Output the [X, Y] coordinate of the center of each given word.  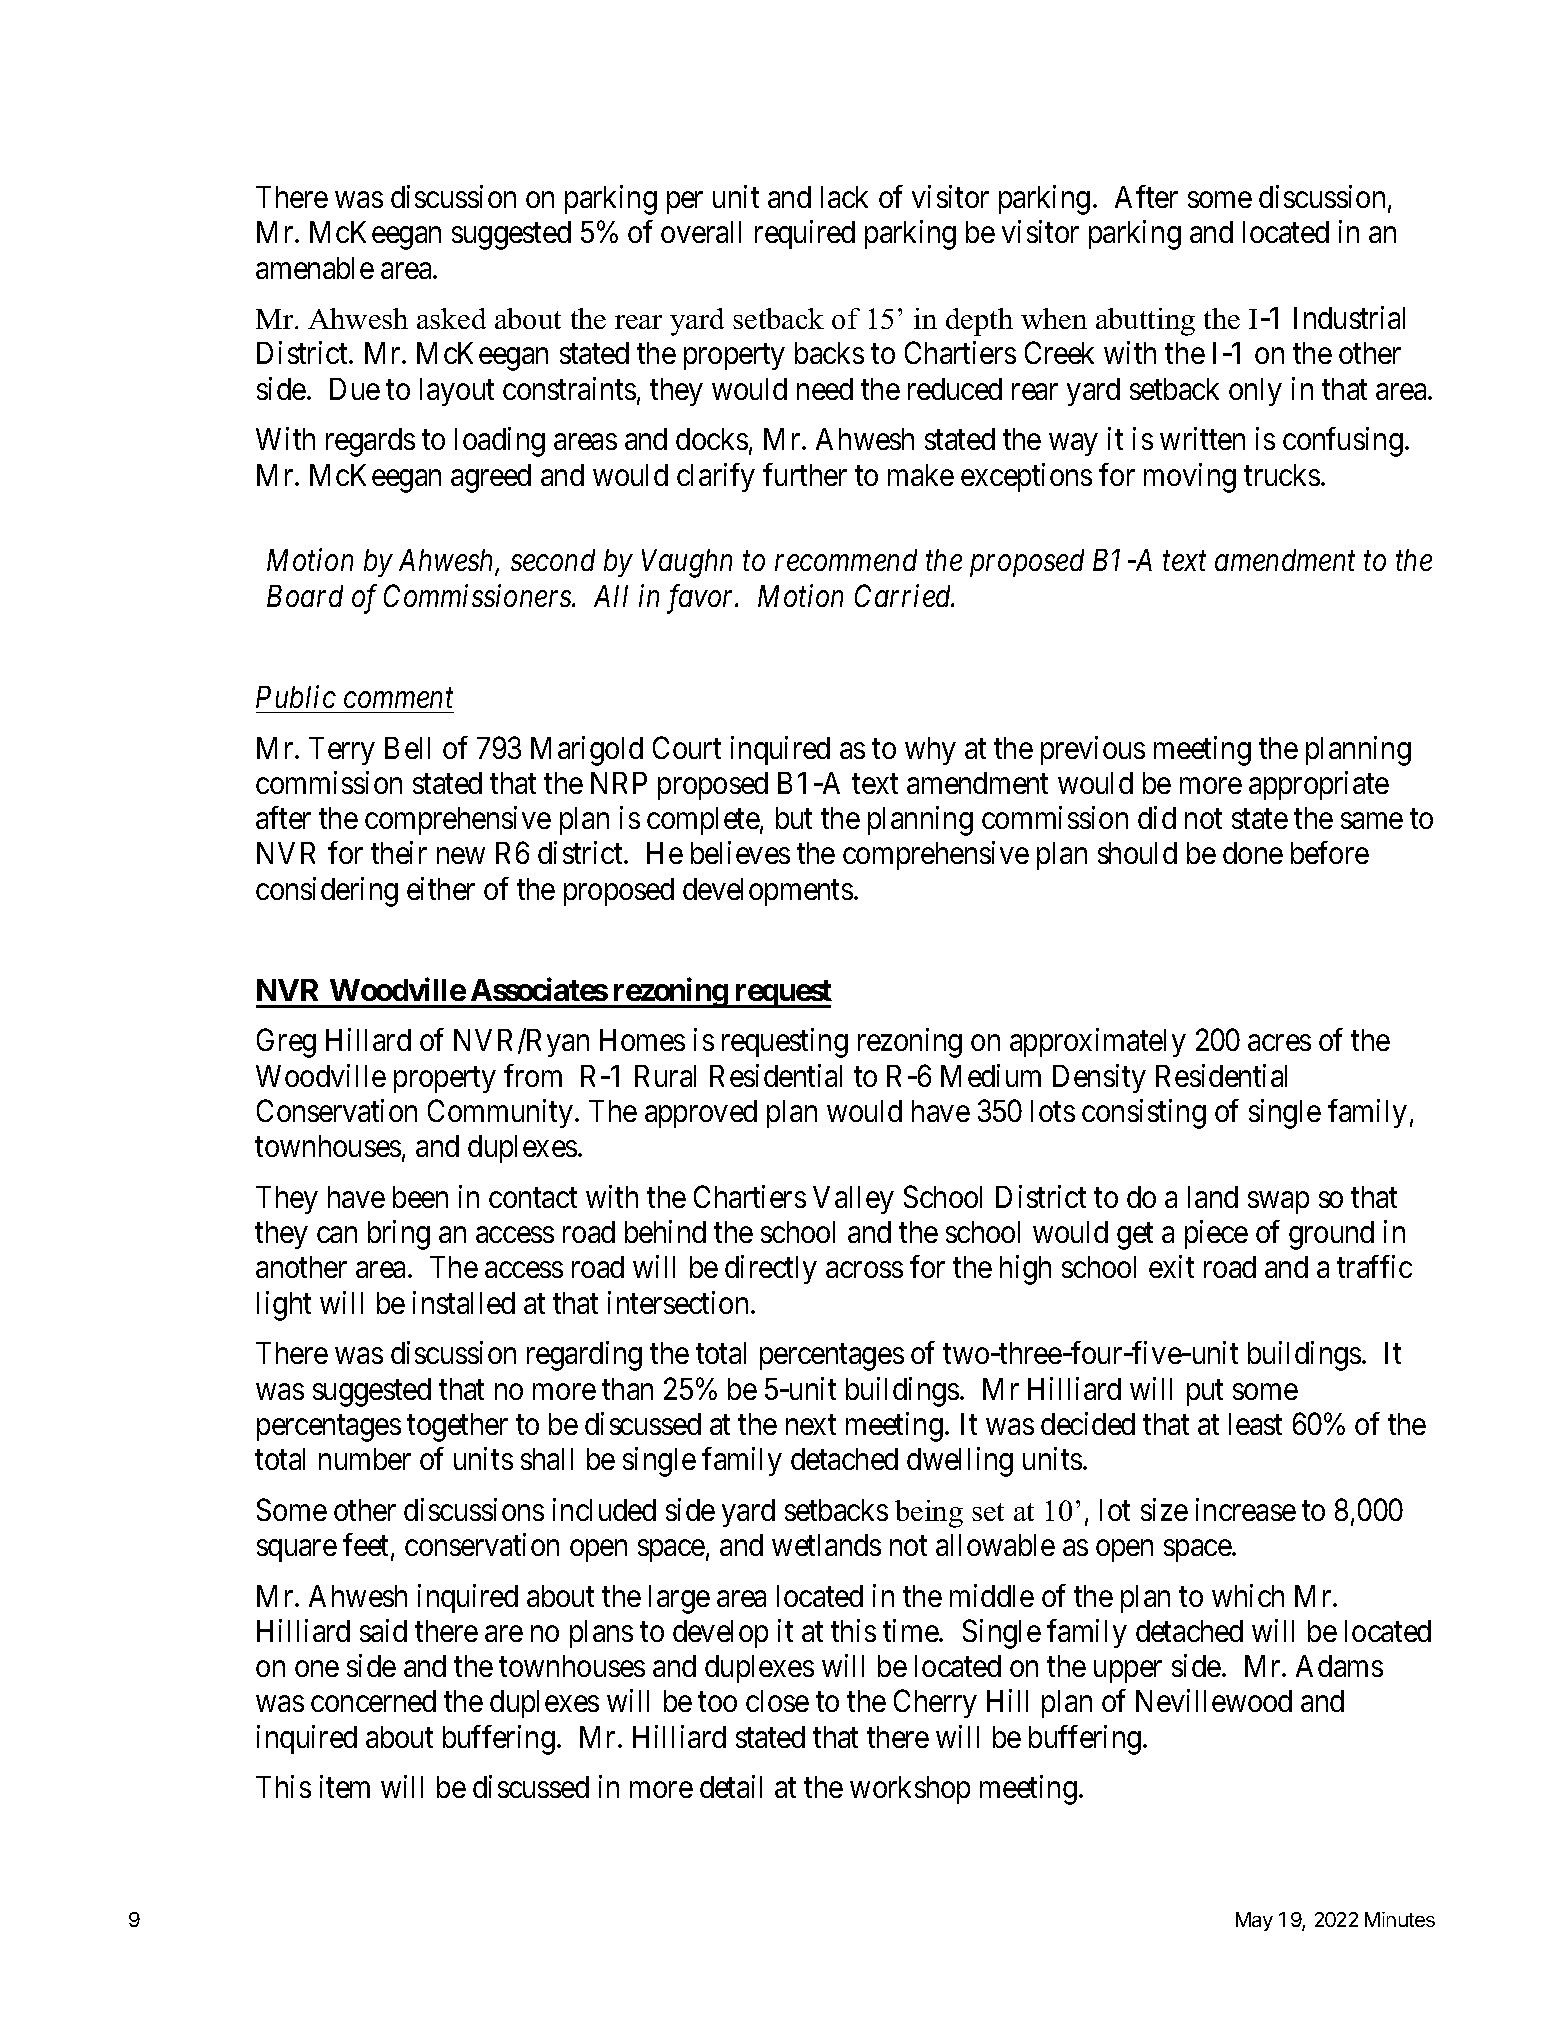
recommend [846, 560]
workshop [910, 1790]
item [345, 1786]
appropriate [1319, 785]
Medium [991, 1075]
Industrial [1349, 317]
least [1255, 1424]
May [1254, 1921]
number [365, 1459]
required [805, 234]
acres [1279, 1043]
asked [451, 318]
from [533, 1075]
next [811, 1425]
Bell [407, 748]
